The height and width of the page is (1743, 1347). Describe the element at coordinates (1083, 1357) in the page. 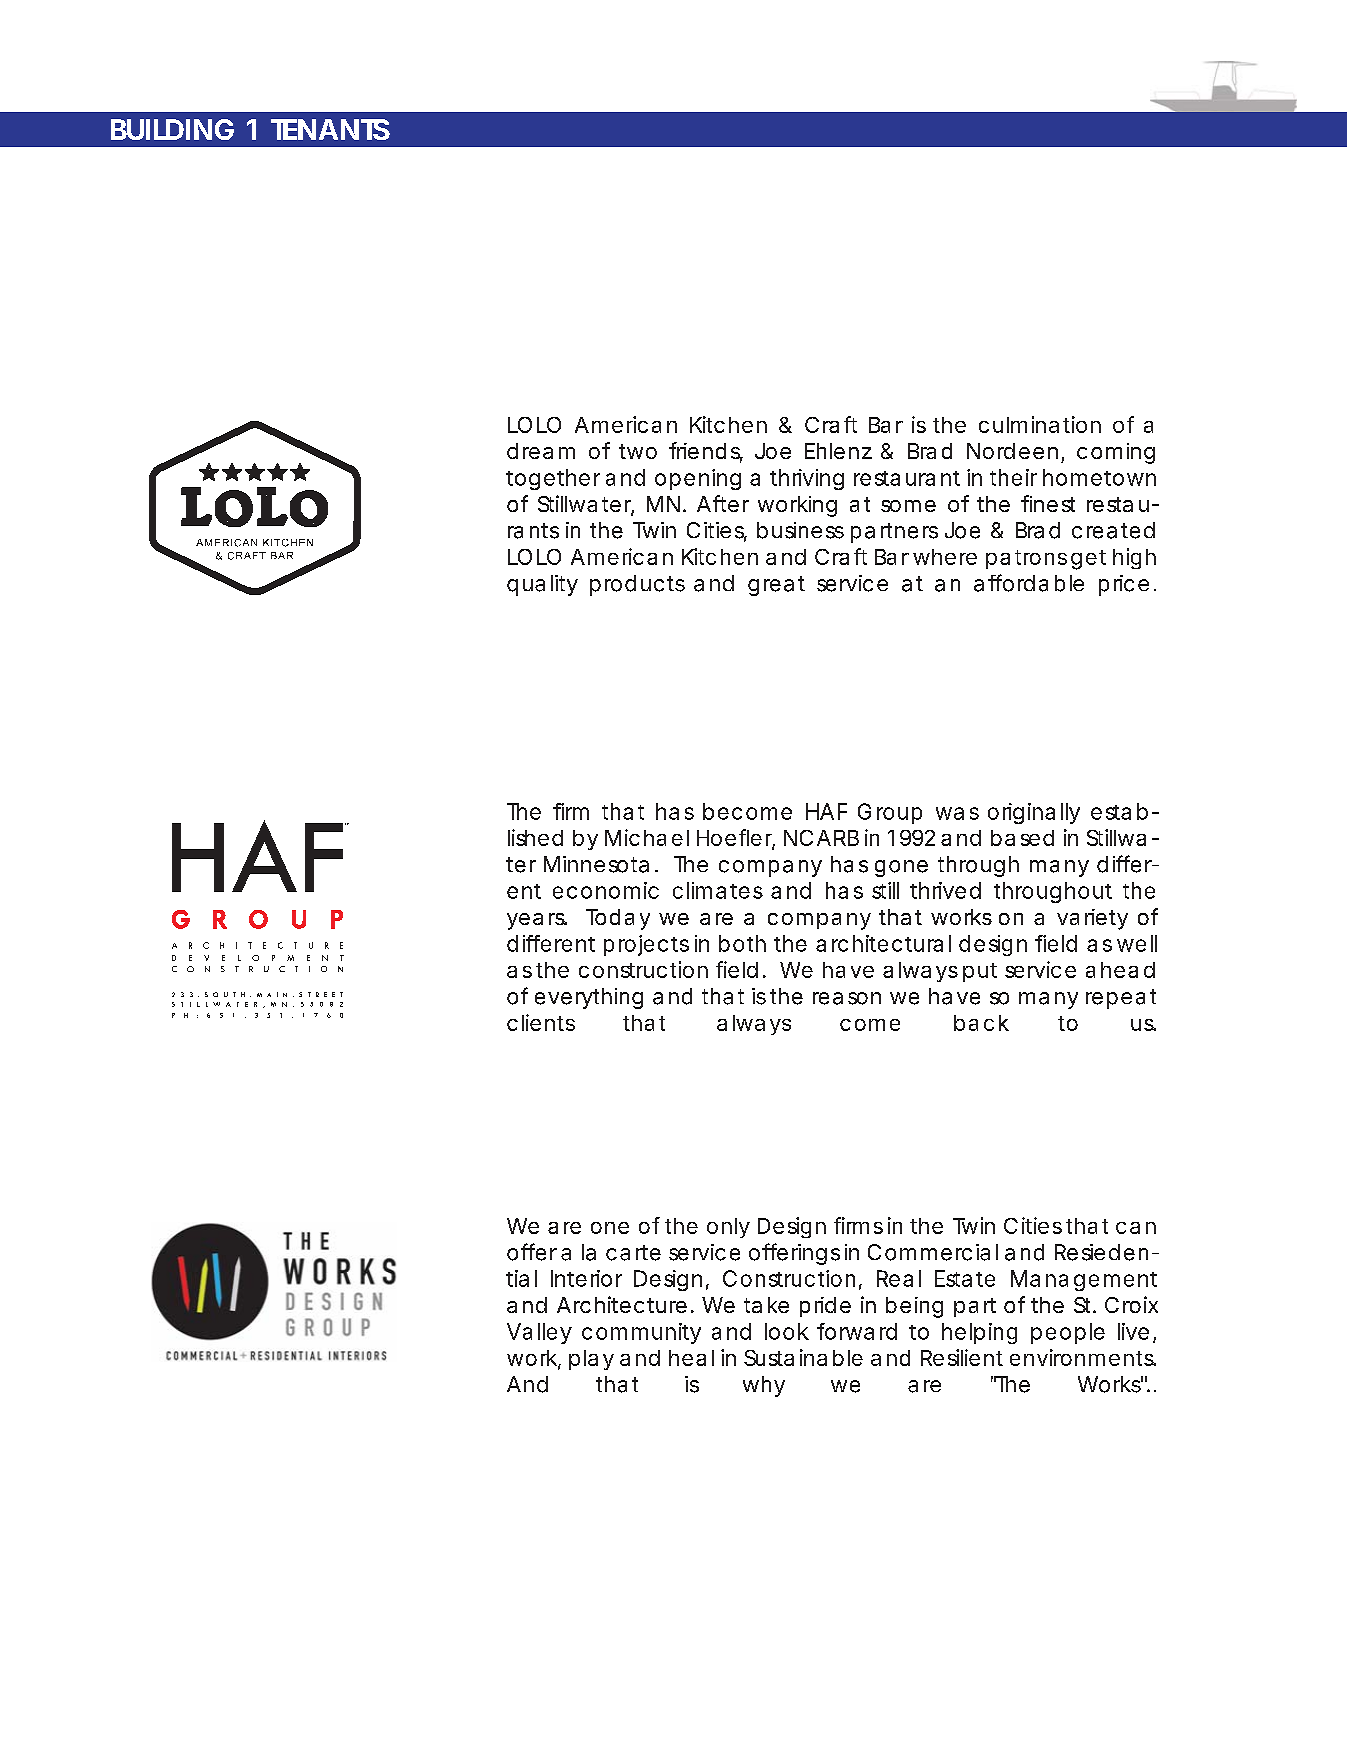

I see `environments` at that location.
